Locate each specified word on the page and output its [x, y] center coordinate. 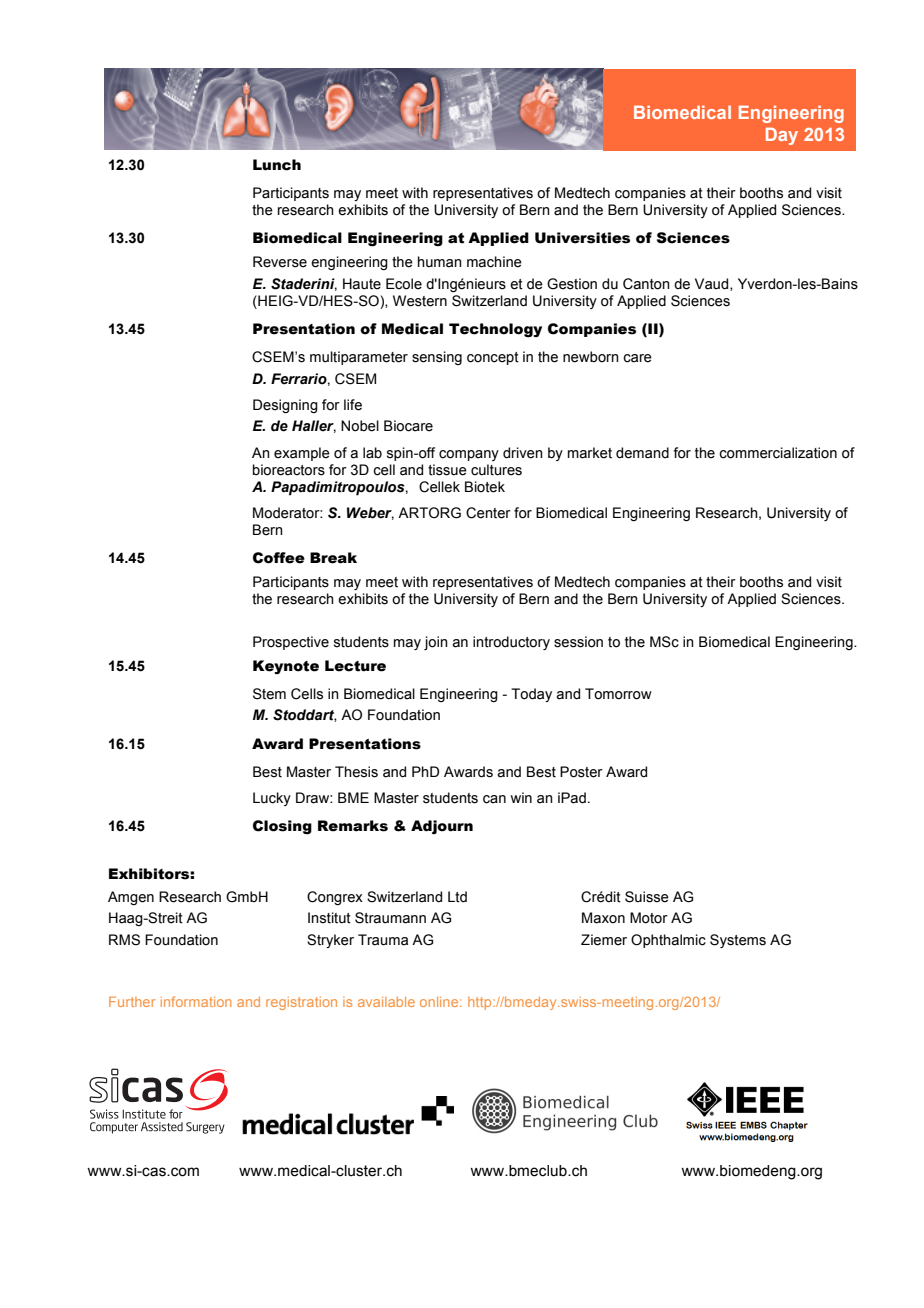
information [196, 1001]
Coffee [279, 558]
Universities [582, 238]
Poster [581, 772]
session [578, 642]
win [521, 797]
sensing [437, 358]
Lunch [277, 165]
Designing [285, 406]
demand [642, 453]
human [440, 262]
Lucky [272, 799]
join [436, 643]
